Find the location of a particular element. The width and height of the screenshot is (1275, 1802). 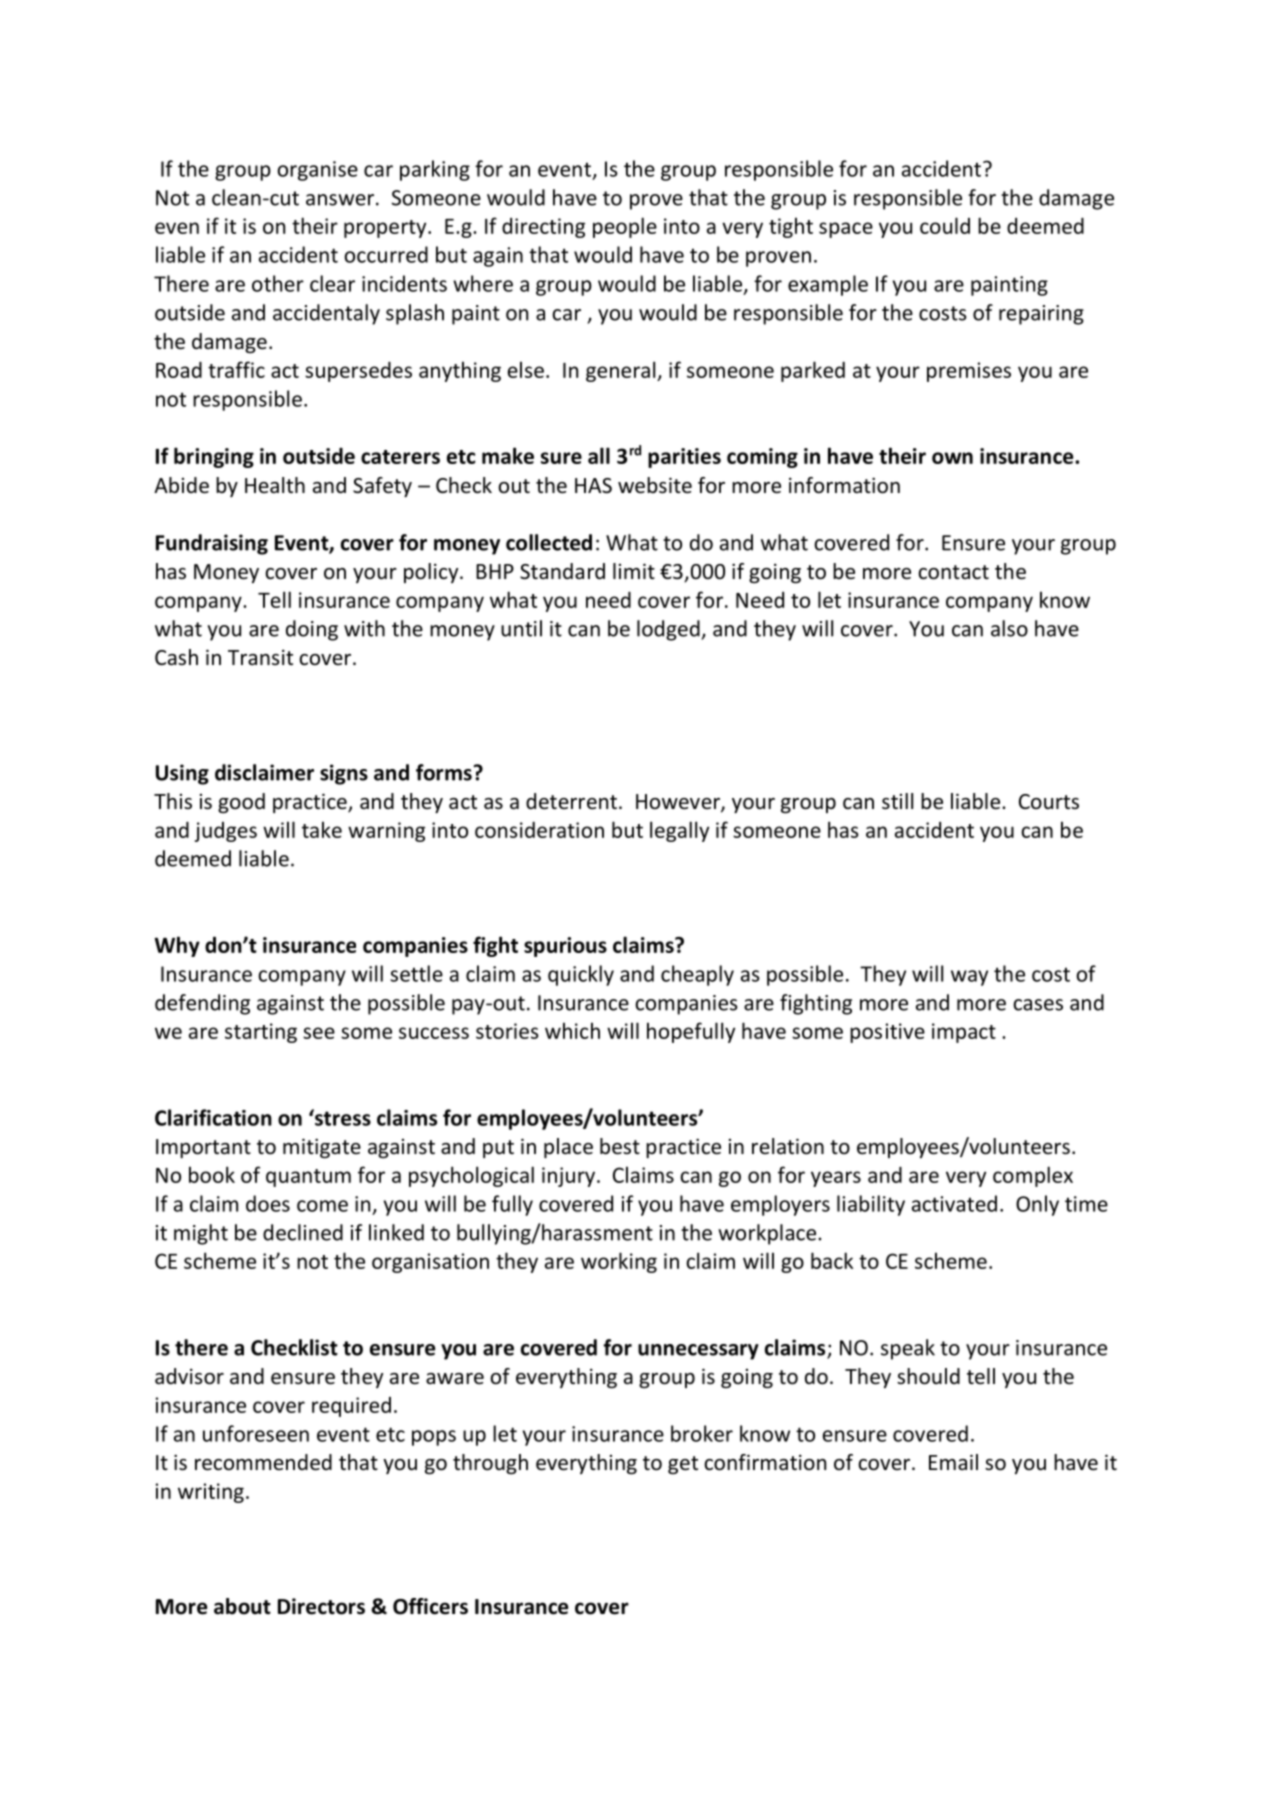

legally is located at coordinates (679, 831).
